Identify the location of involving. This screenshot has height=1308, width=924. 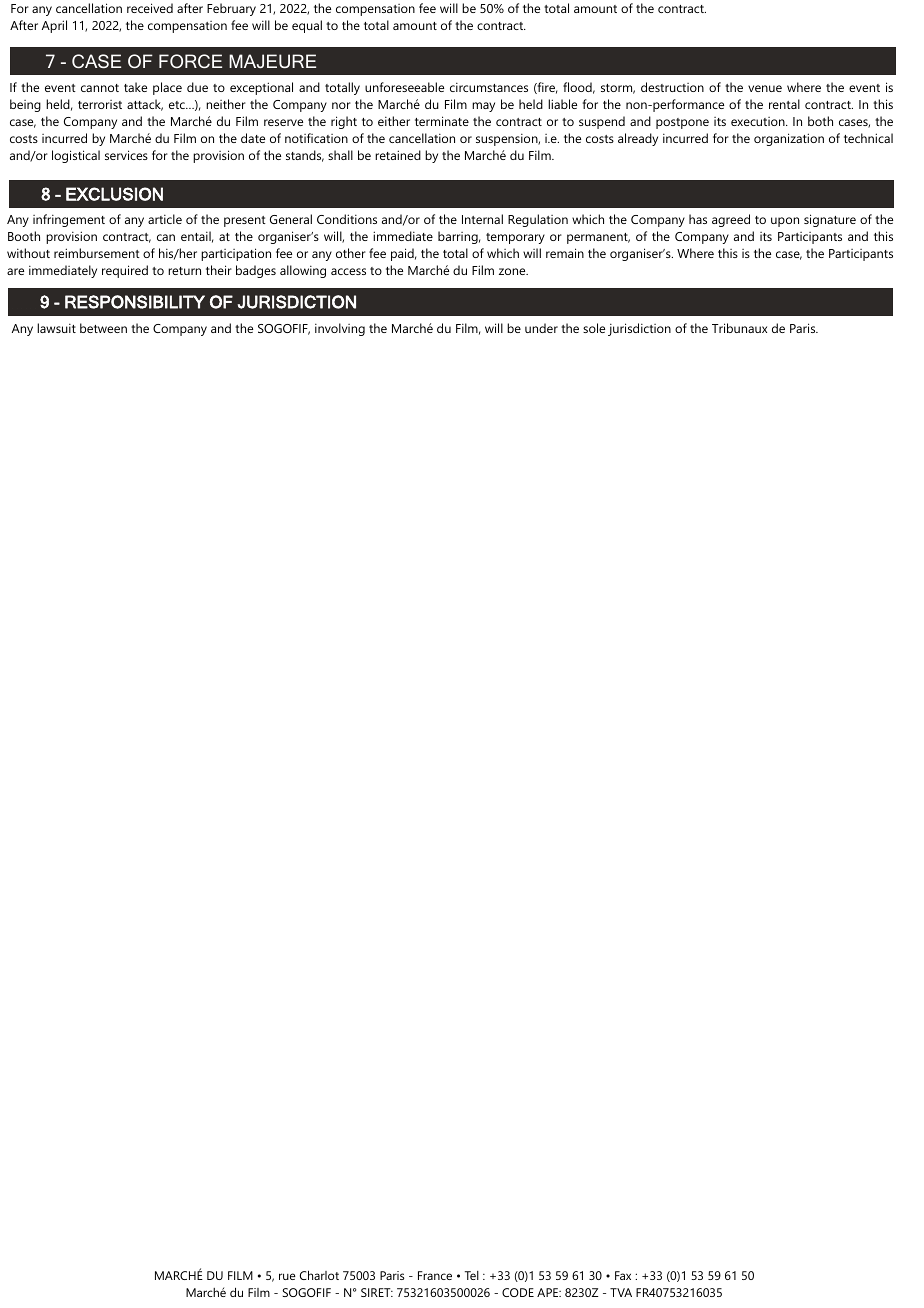
(340, 329).
